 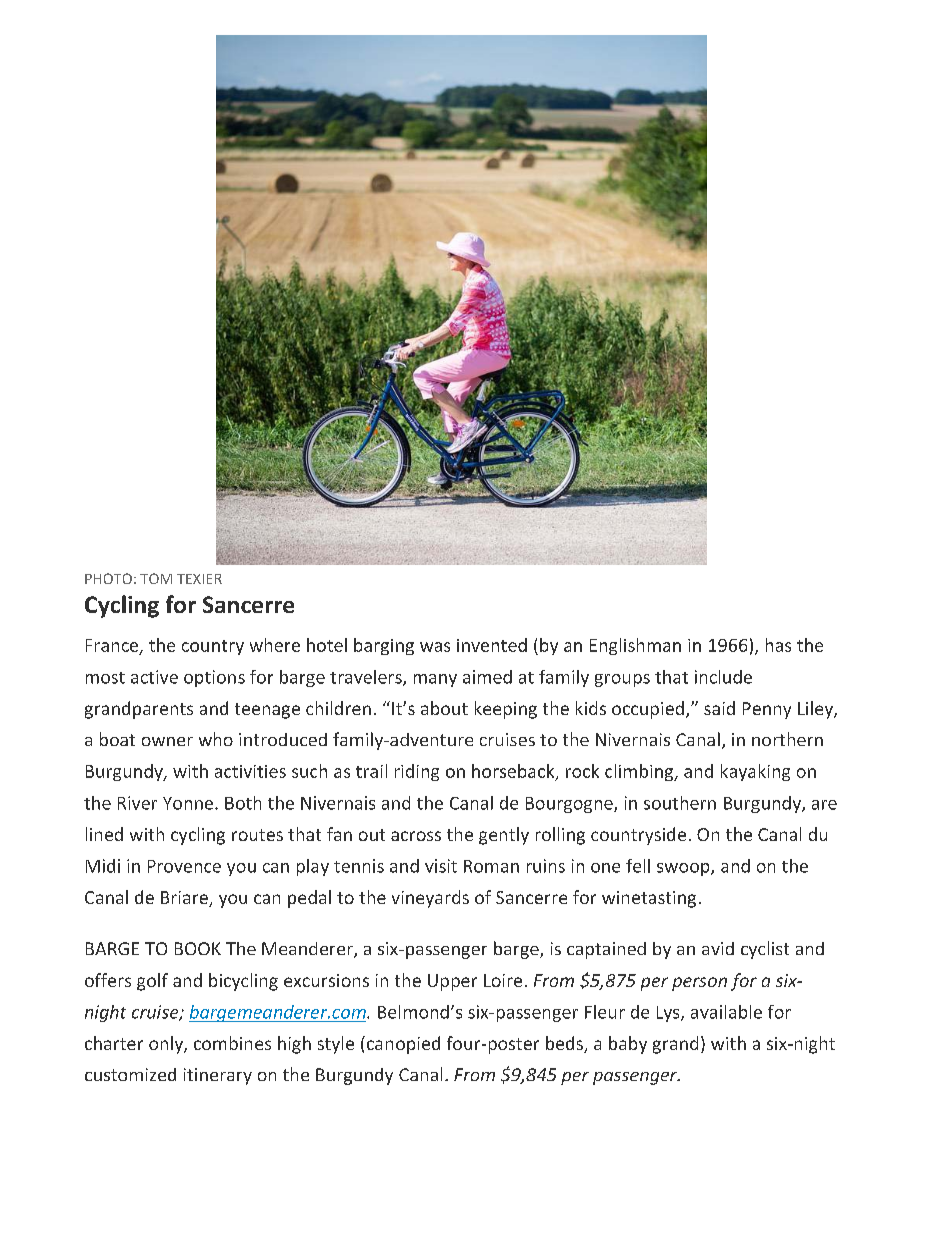 What do you see at coordinates (441, 866) in the page?
I see `visit` at bounding box center [441, 866].
